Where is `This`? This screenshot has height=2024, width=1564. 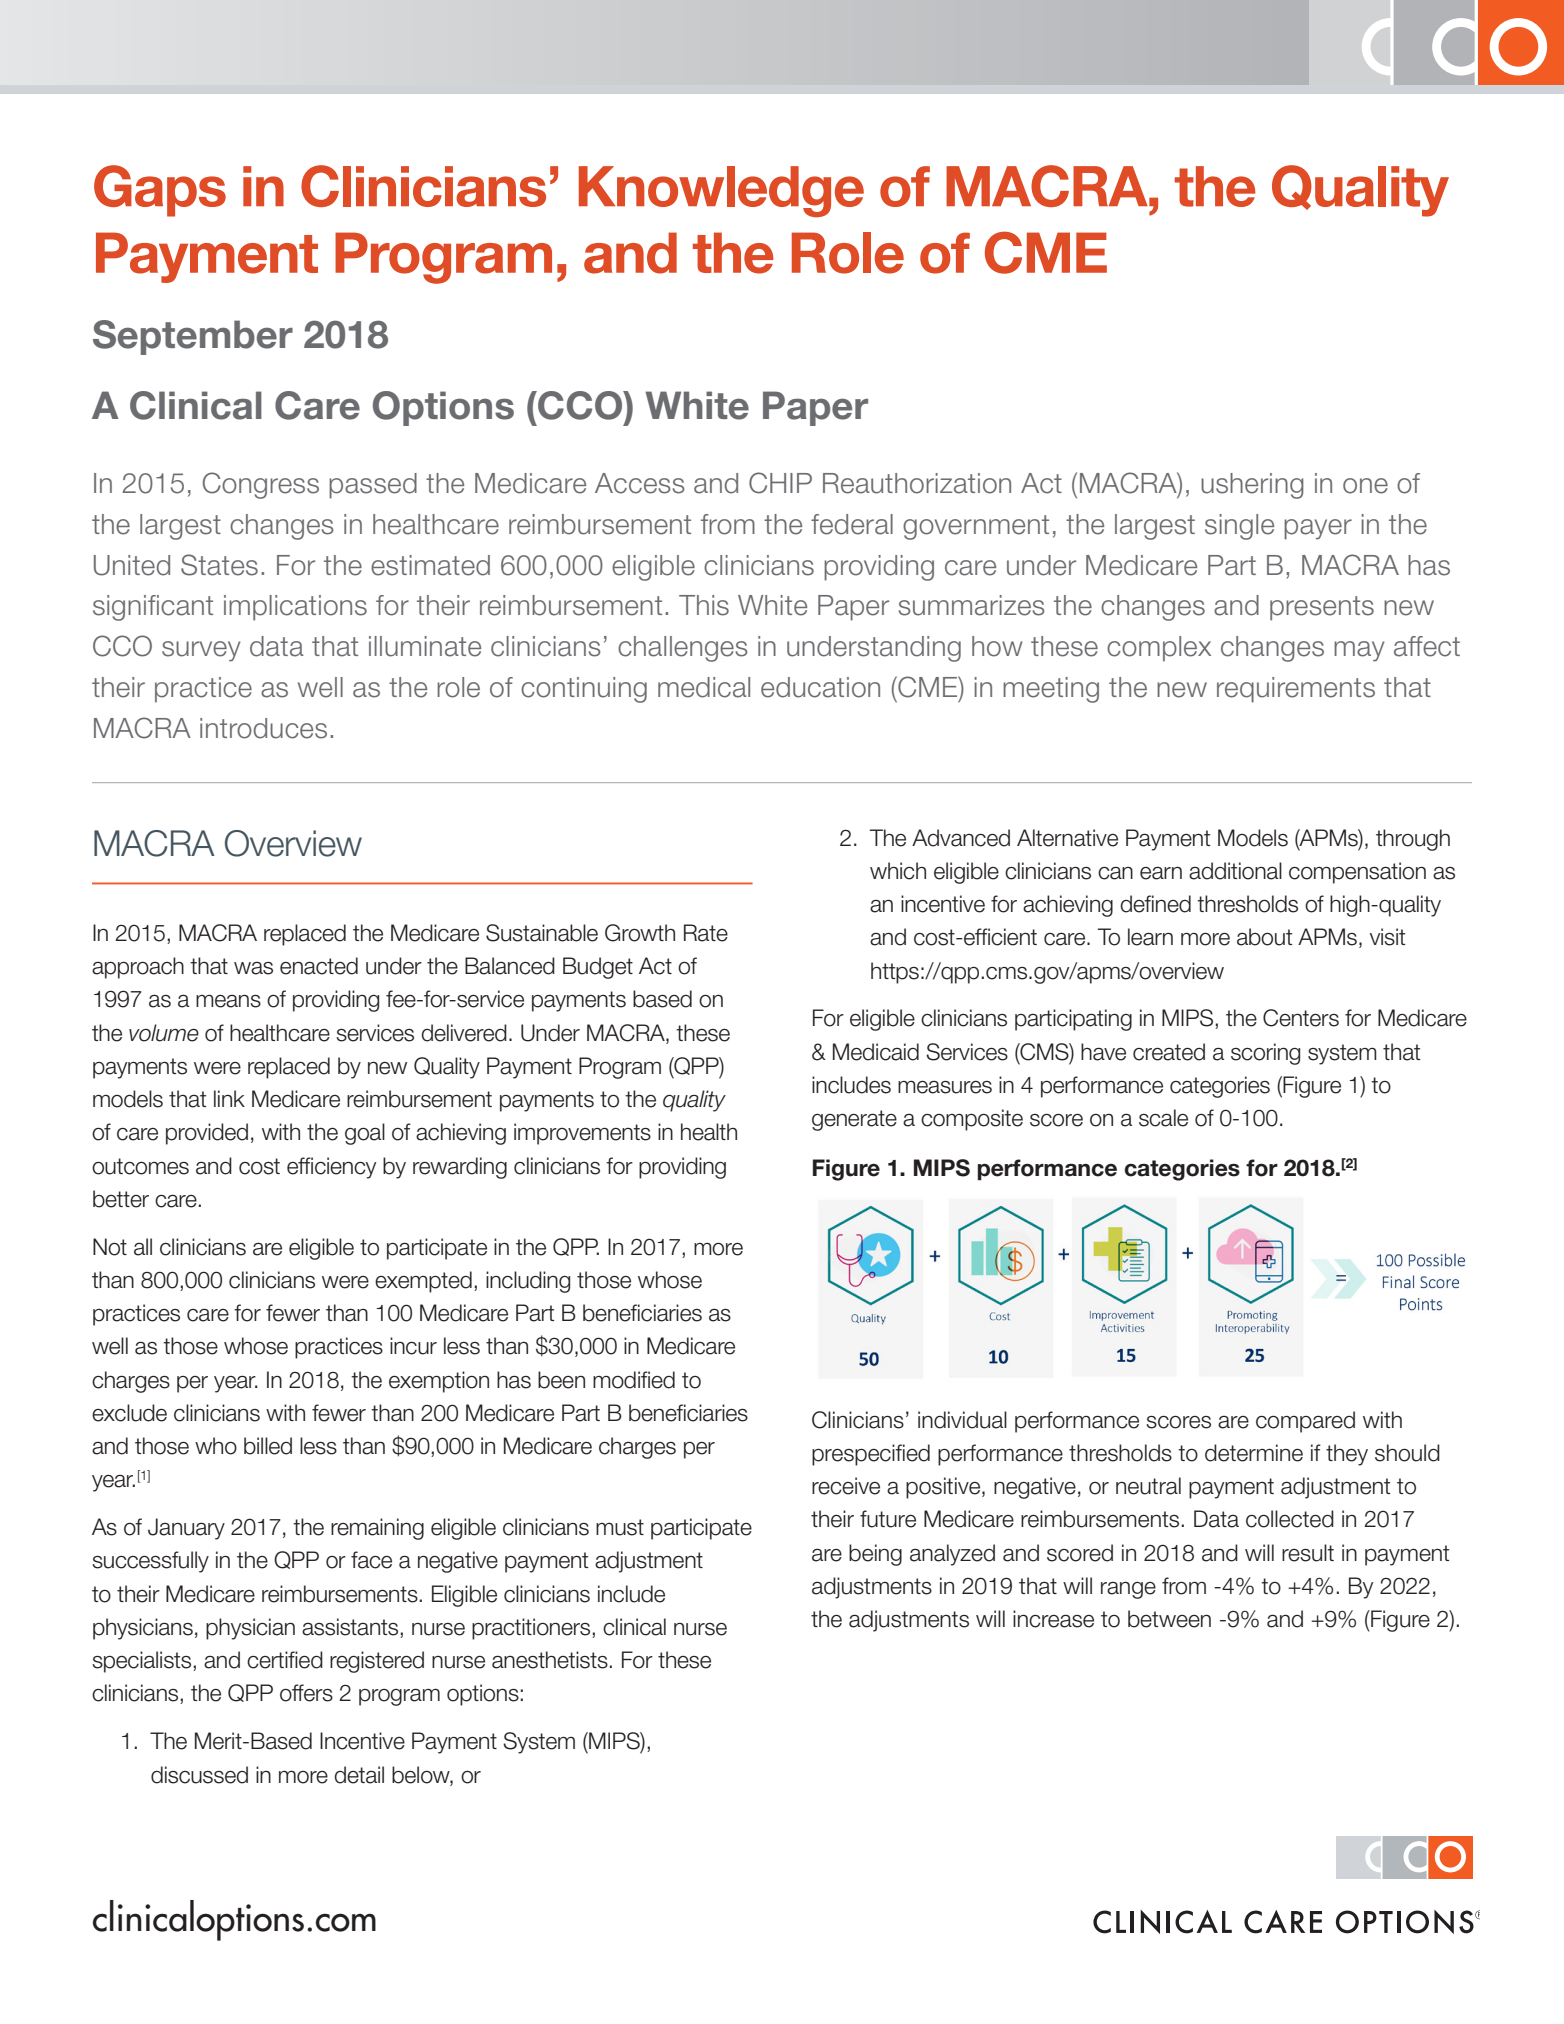 This is located at coordinates (704, 605).
